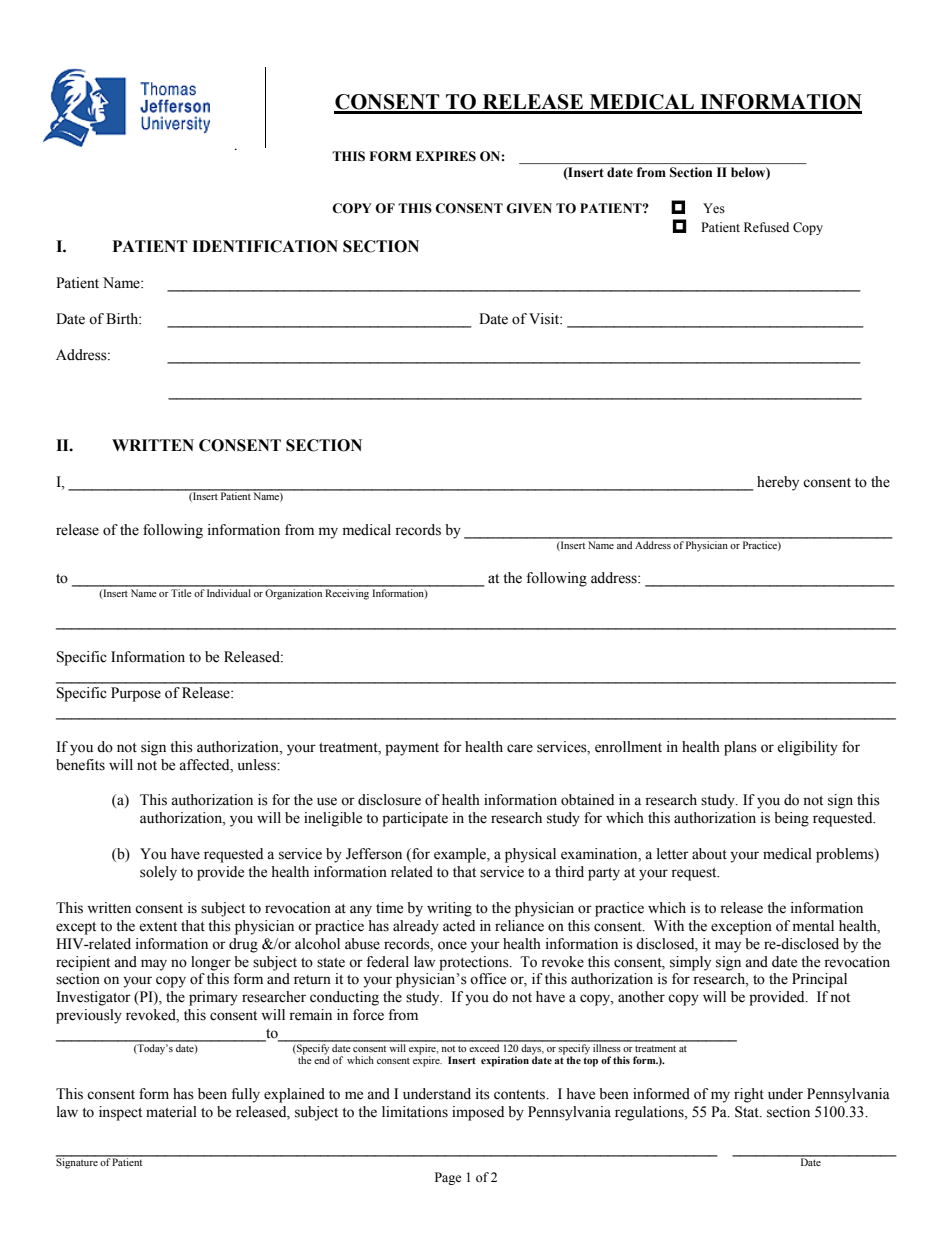 The width and height of the screenshot is (952, 1233). I want to click on Purpose, so click(136, 694).
